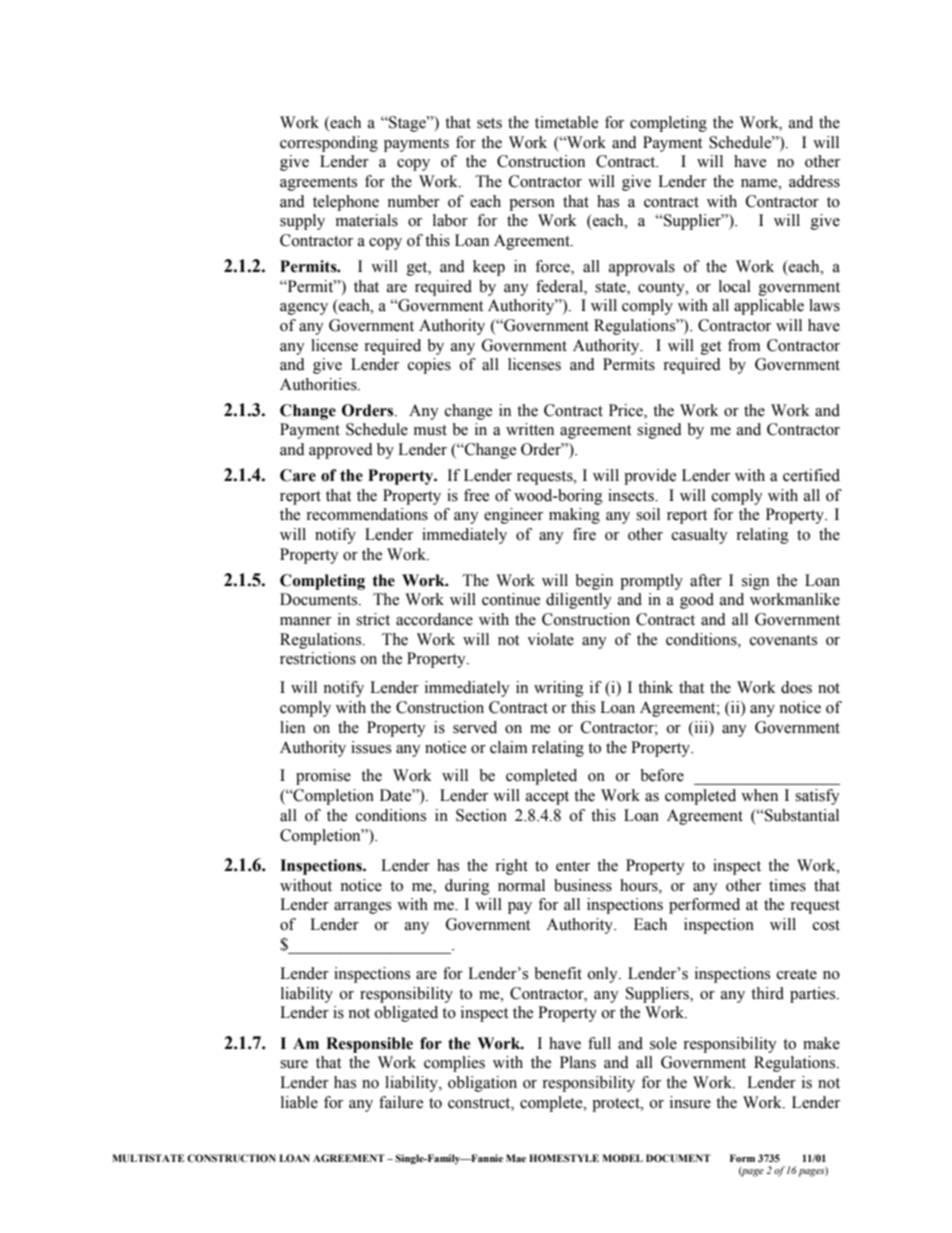 The image size is (952, 1233). I want to click on manner, so click(305, 621).
